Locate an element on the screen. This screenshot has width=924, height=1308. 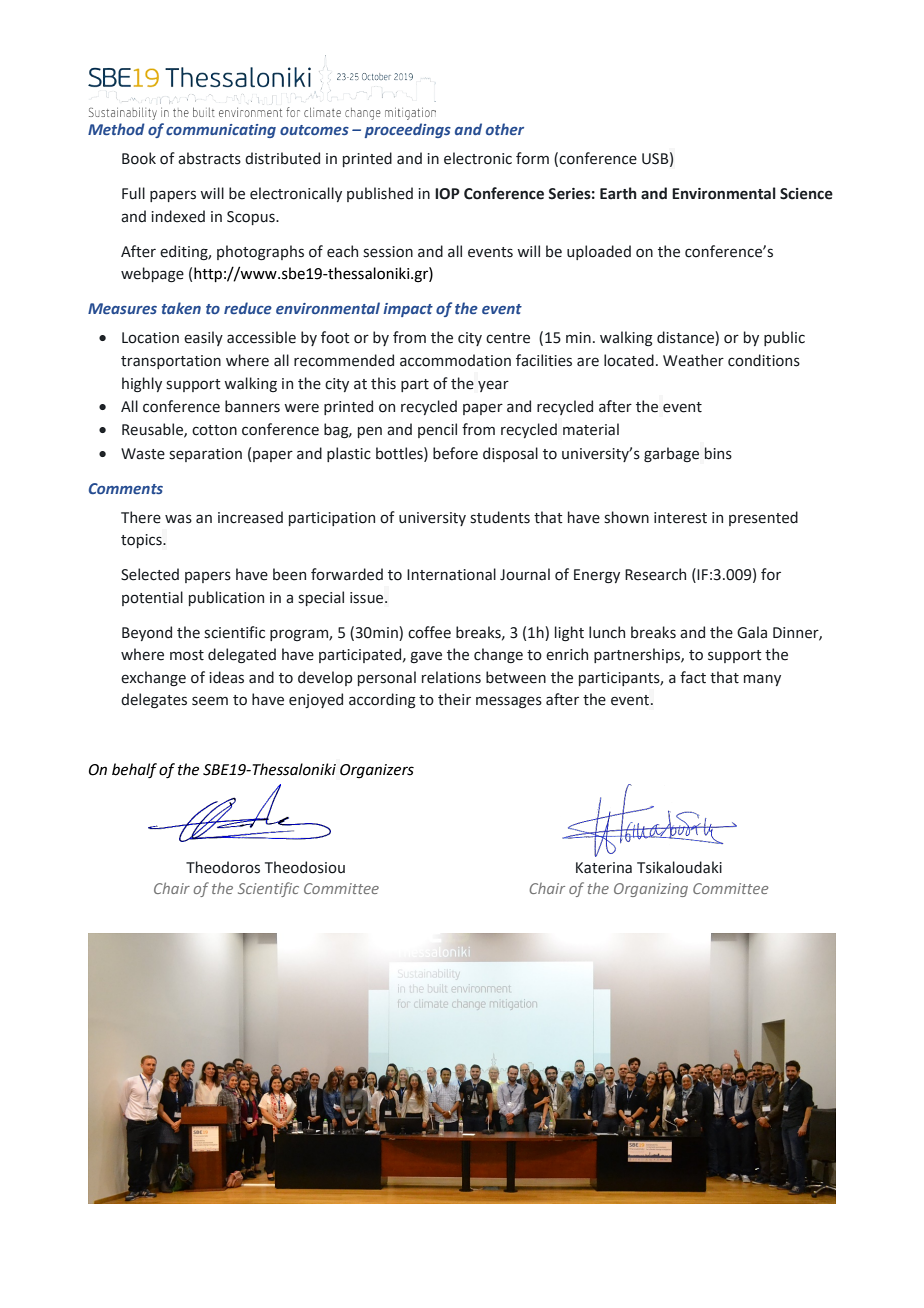
abstracts is located at coordinates (209, 158).
